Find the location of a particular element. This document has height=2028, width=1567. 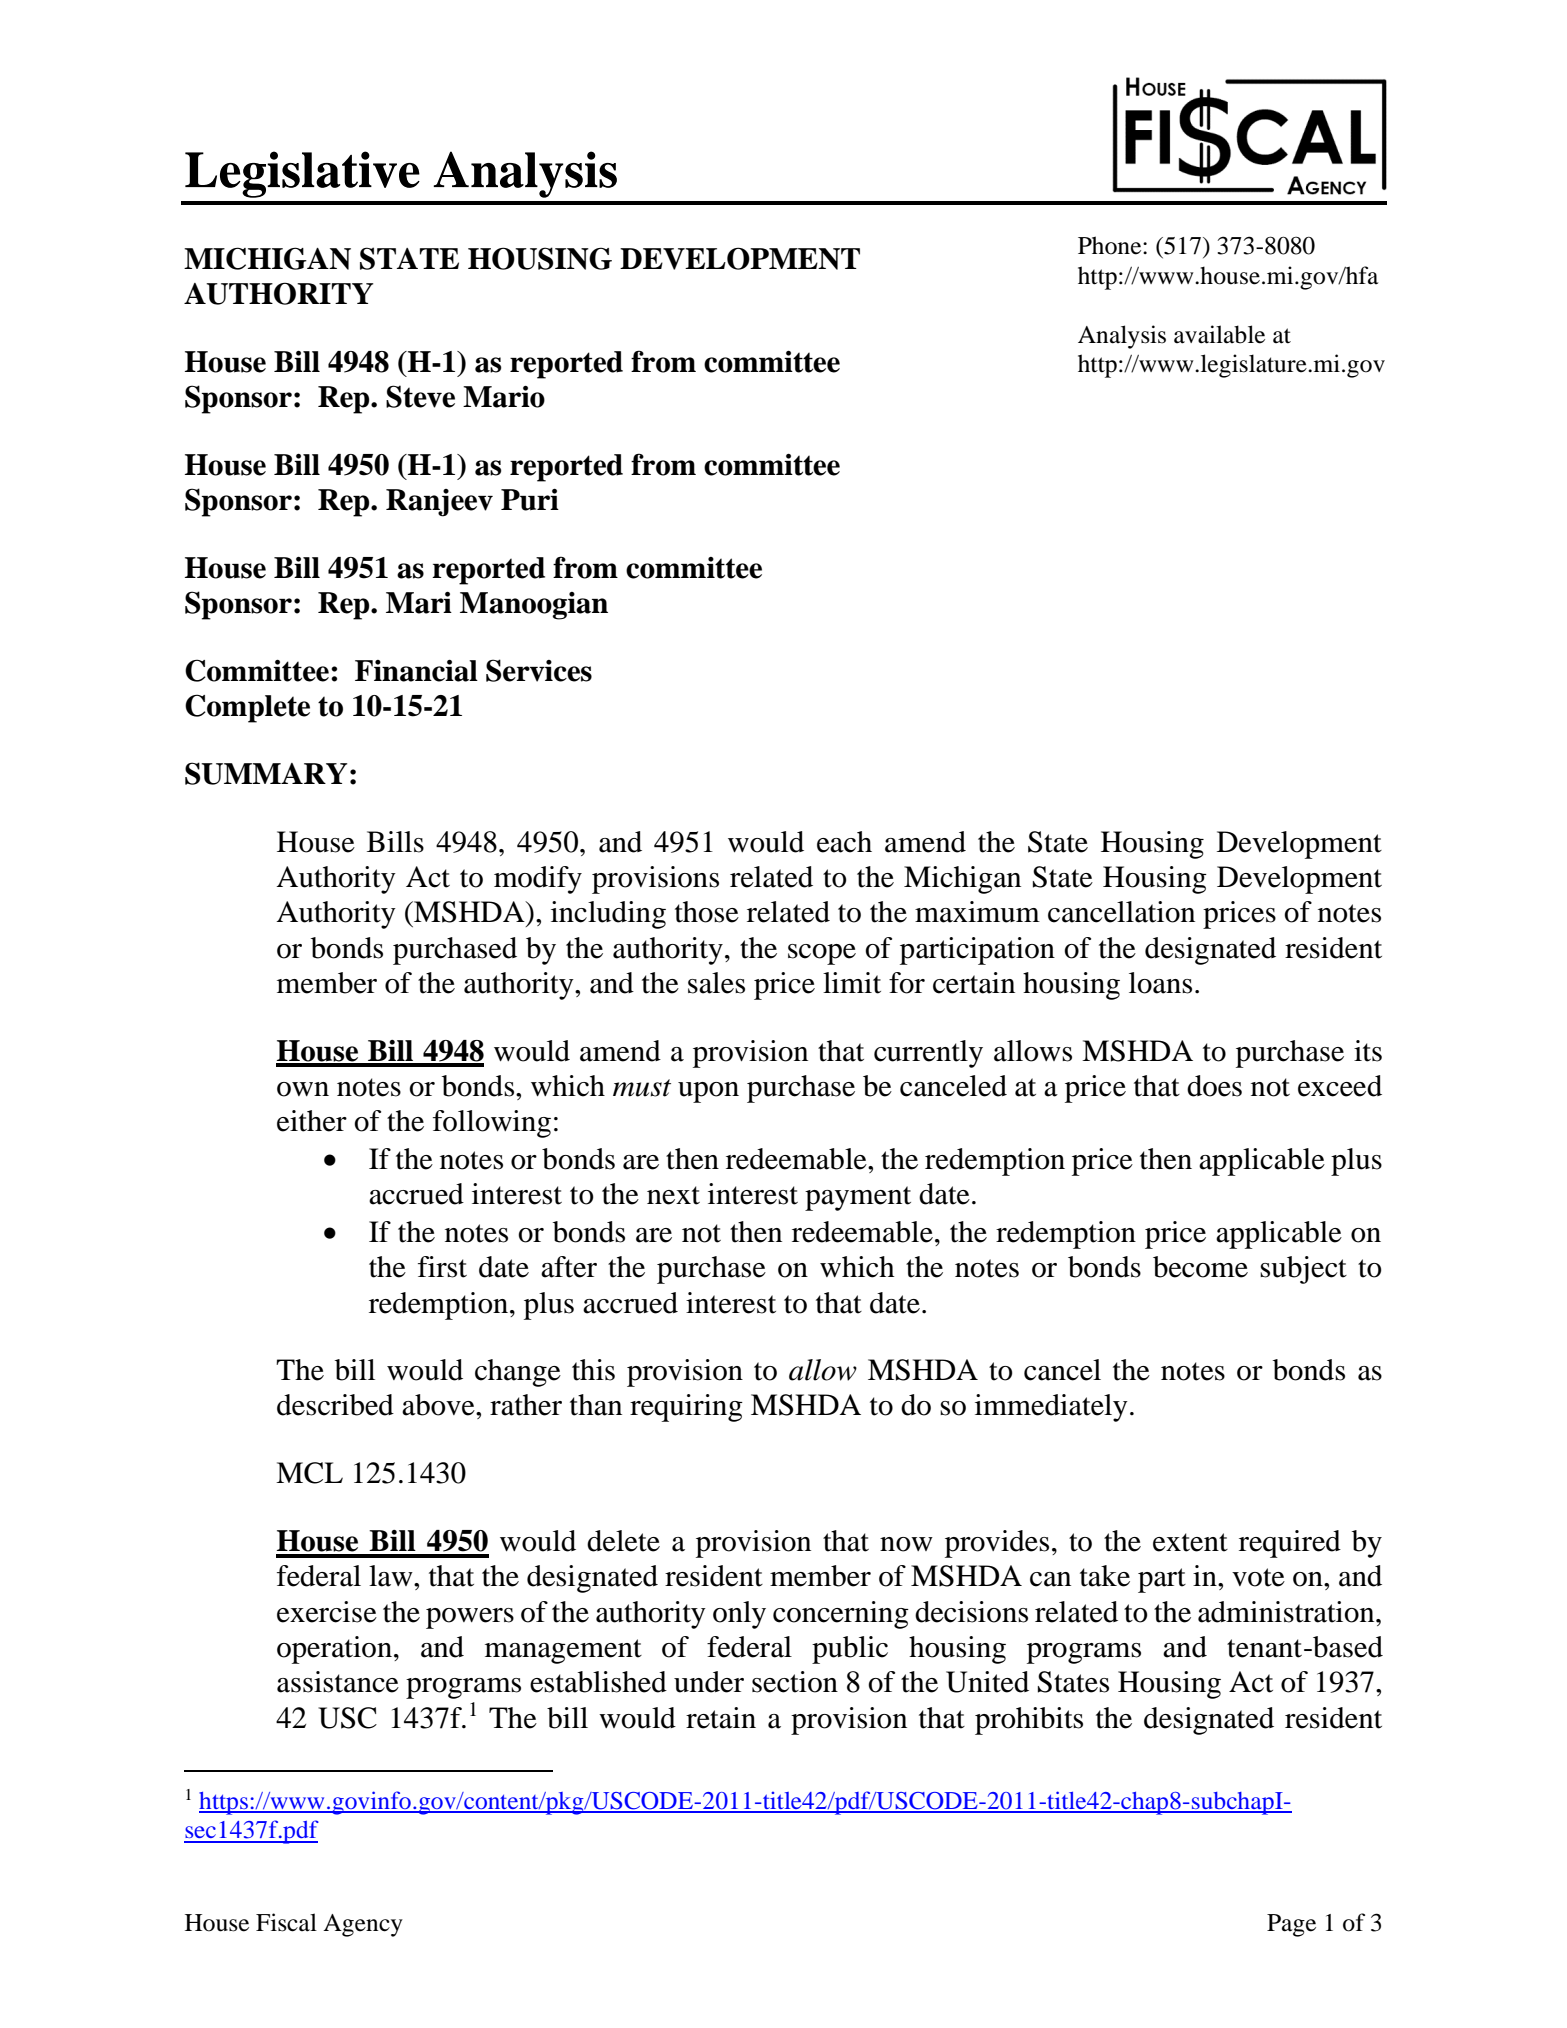

loans is located at coordinates (1160, 983).
